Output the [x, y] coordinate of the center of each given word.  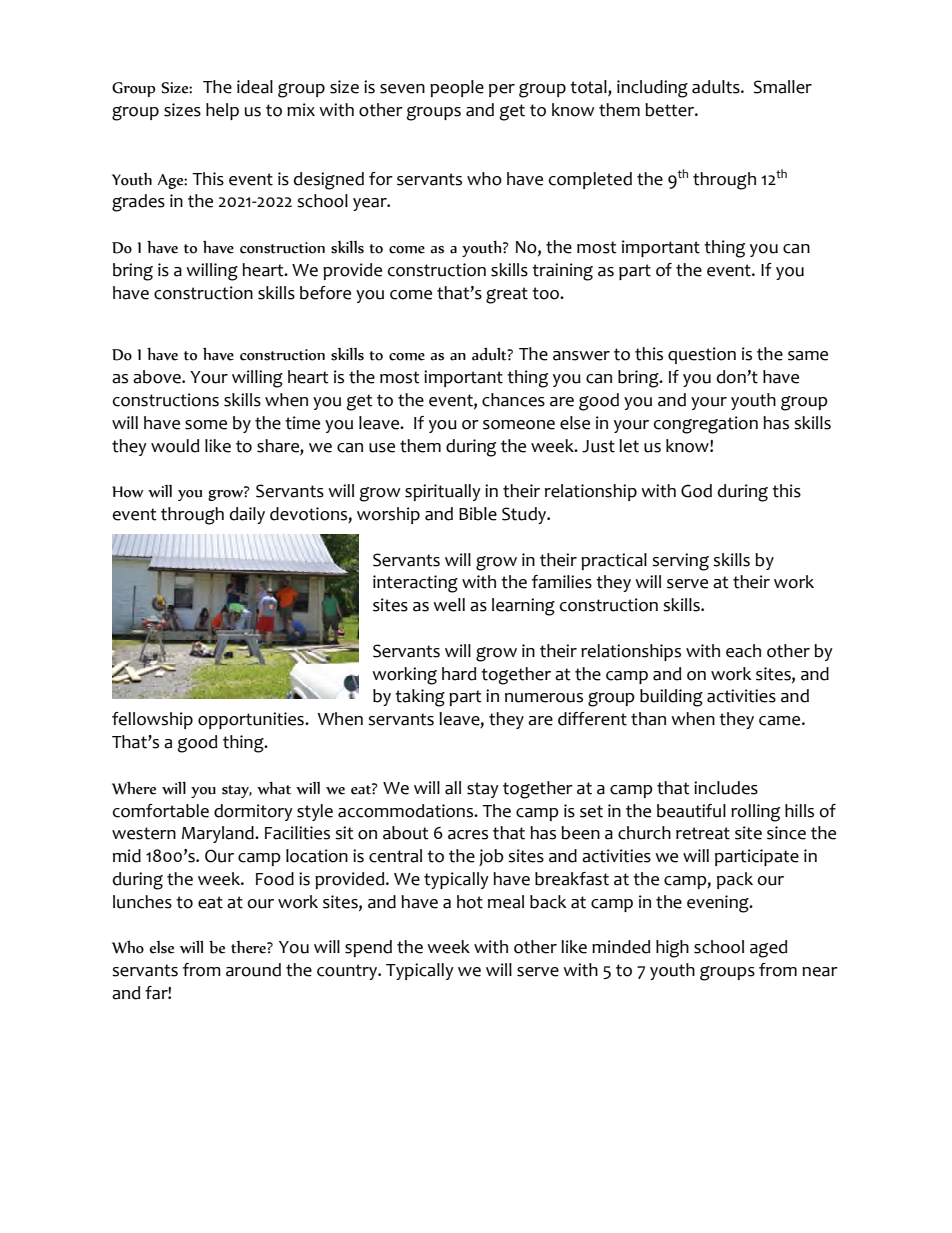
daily [247, 515]
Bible [478, 514]
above [158, 377]
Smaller [783, 87]
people [457, 88]
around [253, 970]
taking [420, 698]
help [222, 111]
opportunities [252, 720]
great [507, 295]
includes [726, 788]
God [696, 491]
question [702, 355]
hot [470, 902]
